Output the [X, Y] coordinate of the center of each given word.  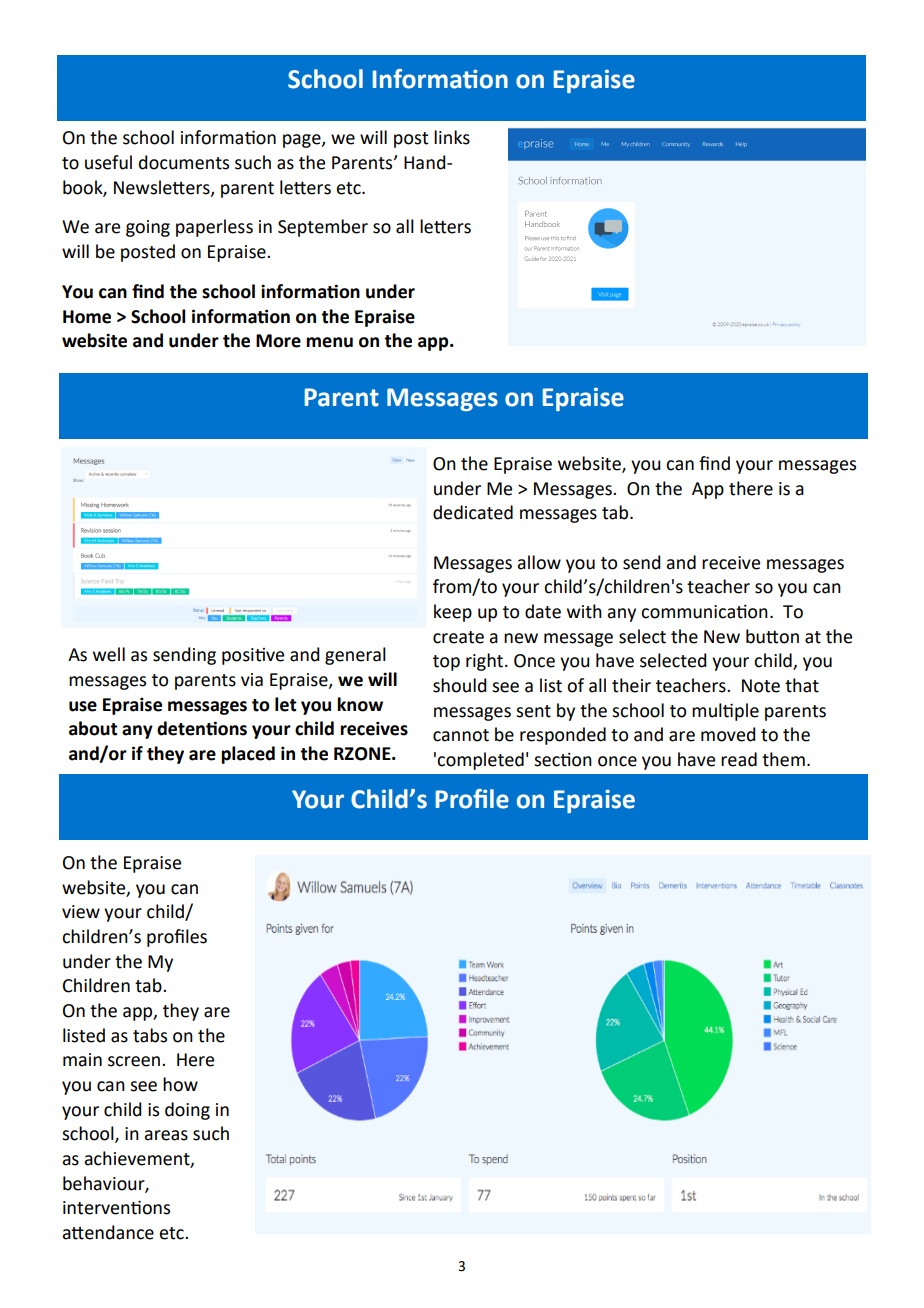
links [452, 137]
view [81, 912]
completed [480, 761]
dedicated [473, 512]
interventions [116, 1207]
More [278, 341]
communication [704, 612]
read [739, 759]
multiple [725, 712]
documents [184, 162]
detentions [202, 728]
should [460, 685]
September [323, 228]
